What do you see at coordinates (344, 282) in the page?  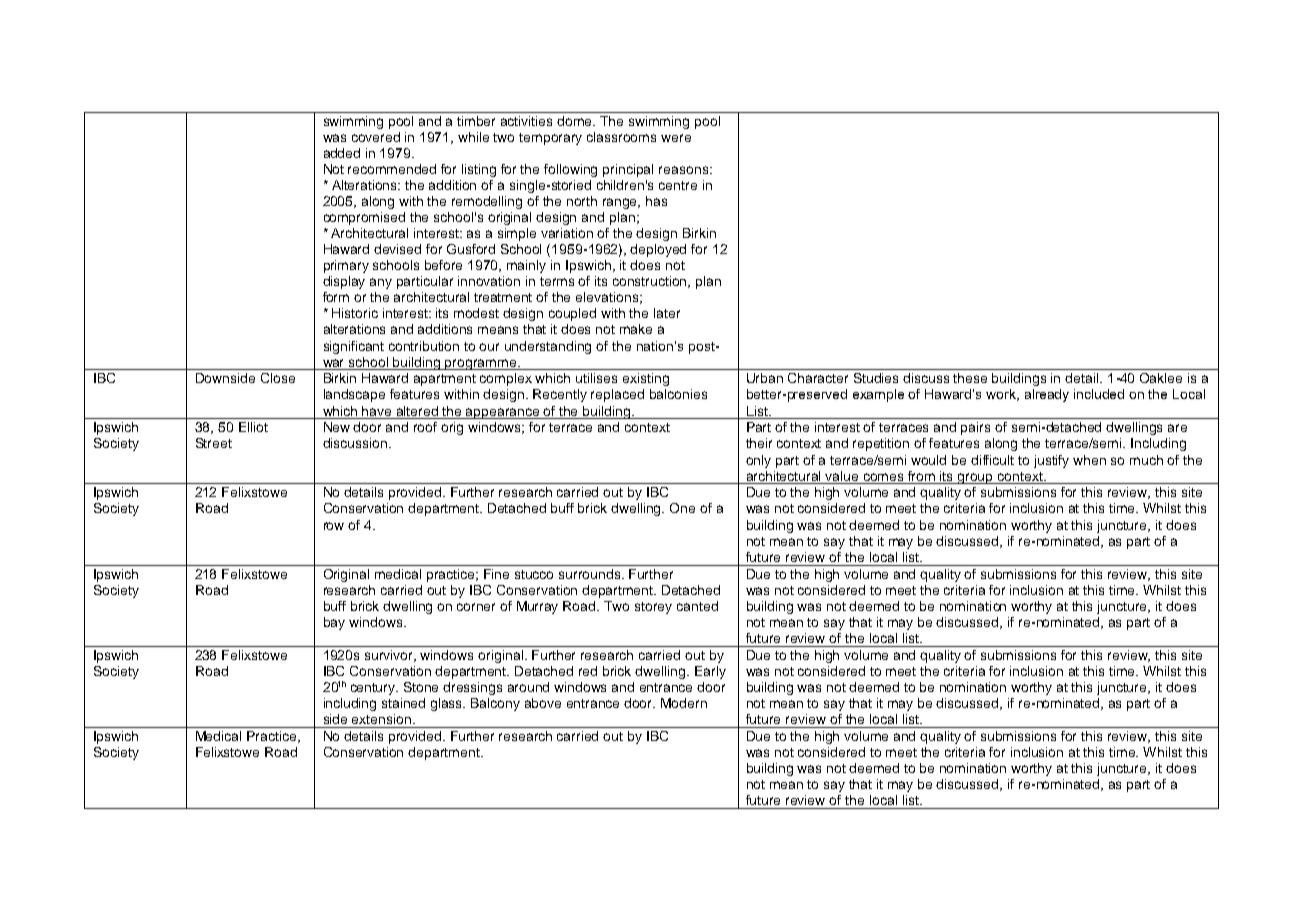 I see `display` at bounding box center [344, 282].
